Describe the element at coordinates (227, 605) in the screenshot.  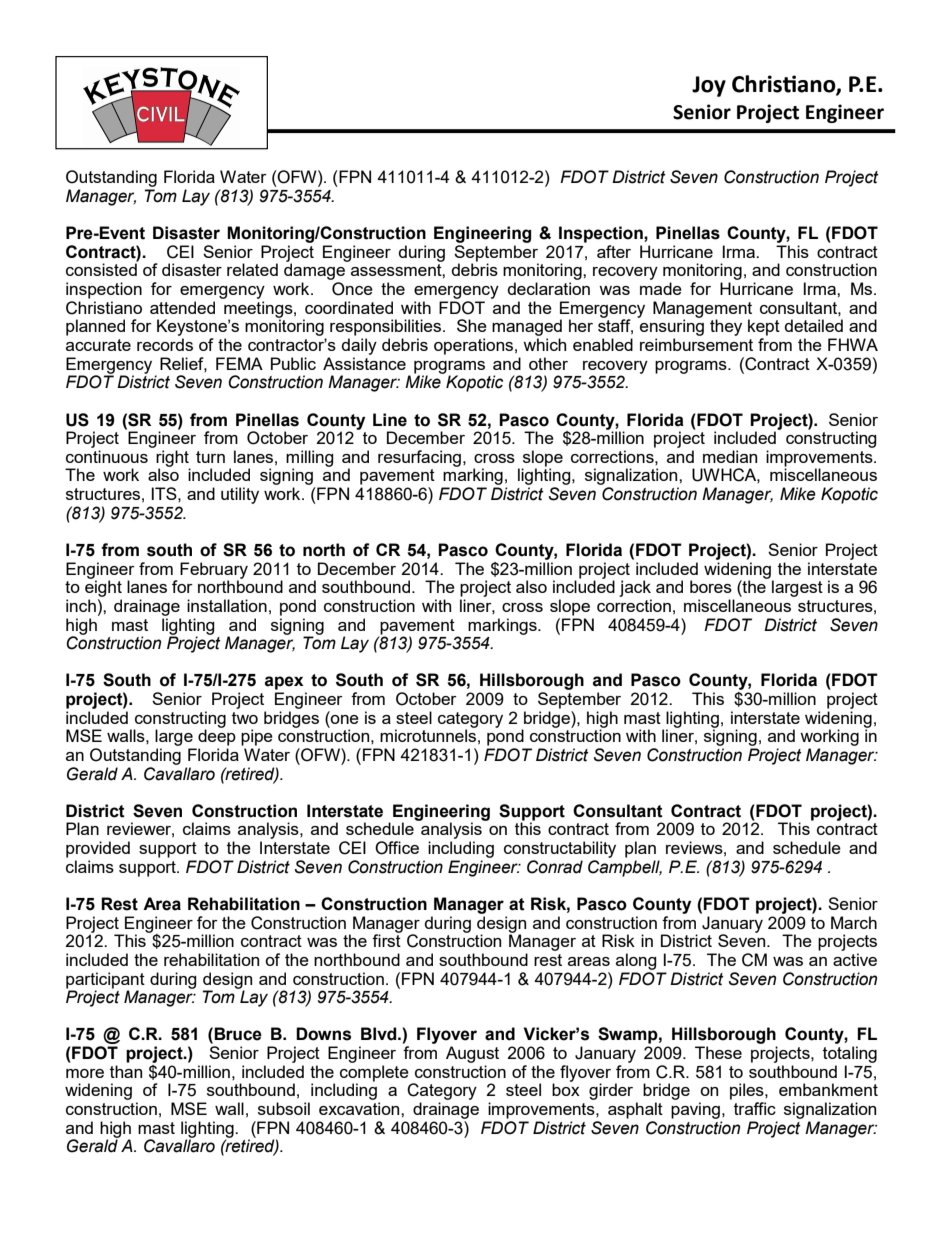
I see `installation` at that location.
